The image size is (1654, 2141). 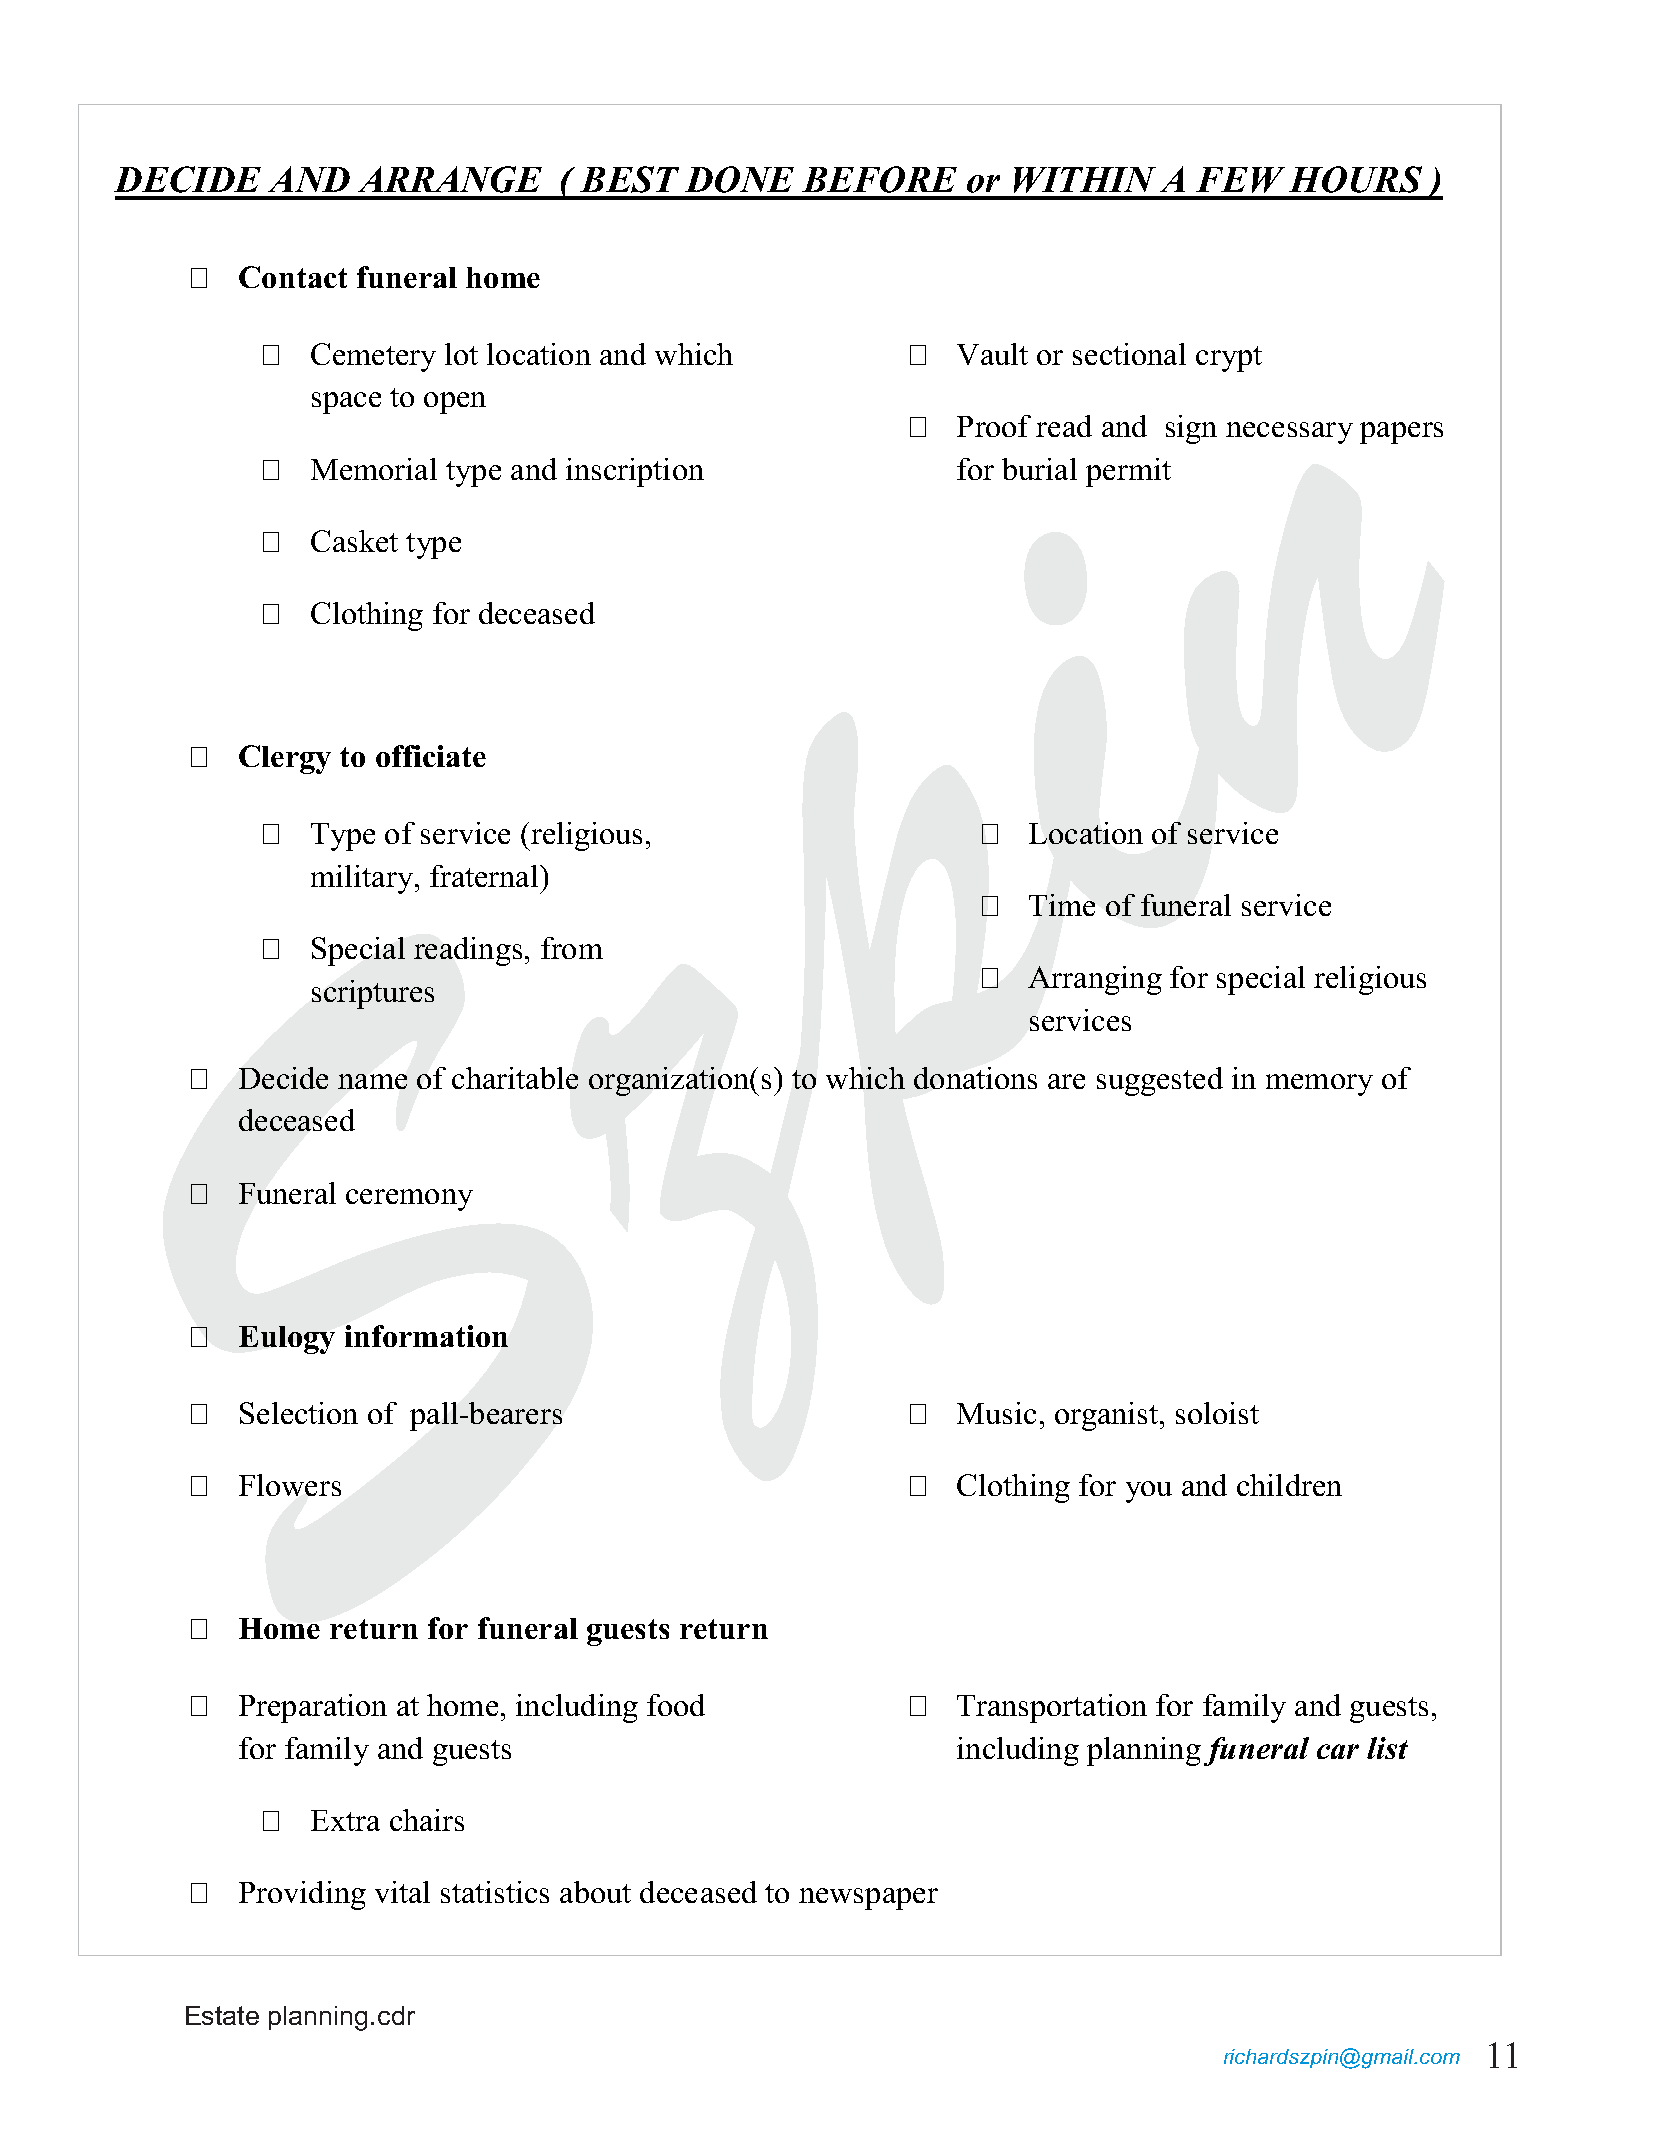 I want to click on permit, so click(x=1128, y=472).
